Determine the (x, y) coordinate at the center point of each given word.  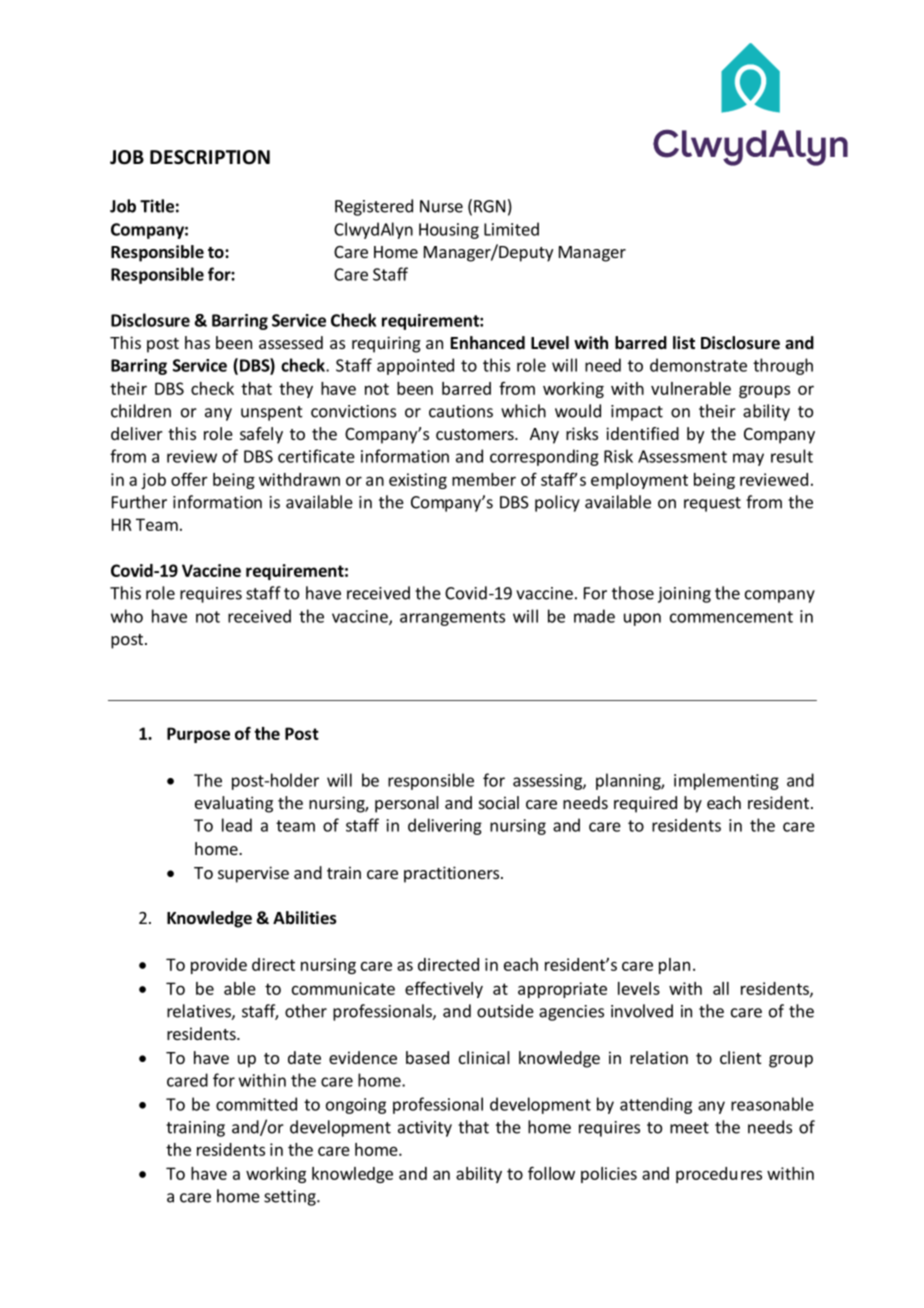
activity (425, 1129)
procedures (719, 1175)
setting (291, 1198)
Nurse (441, 206)
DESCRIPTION (210, 157)
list (684, 343)
